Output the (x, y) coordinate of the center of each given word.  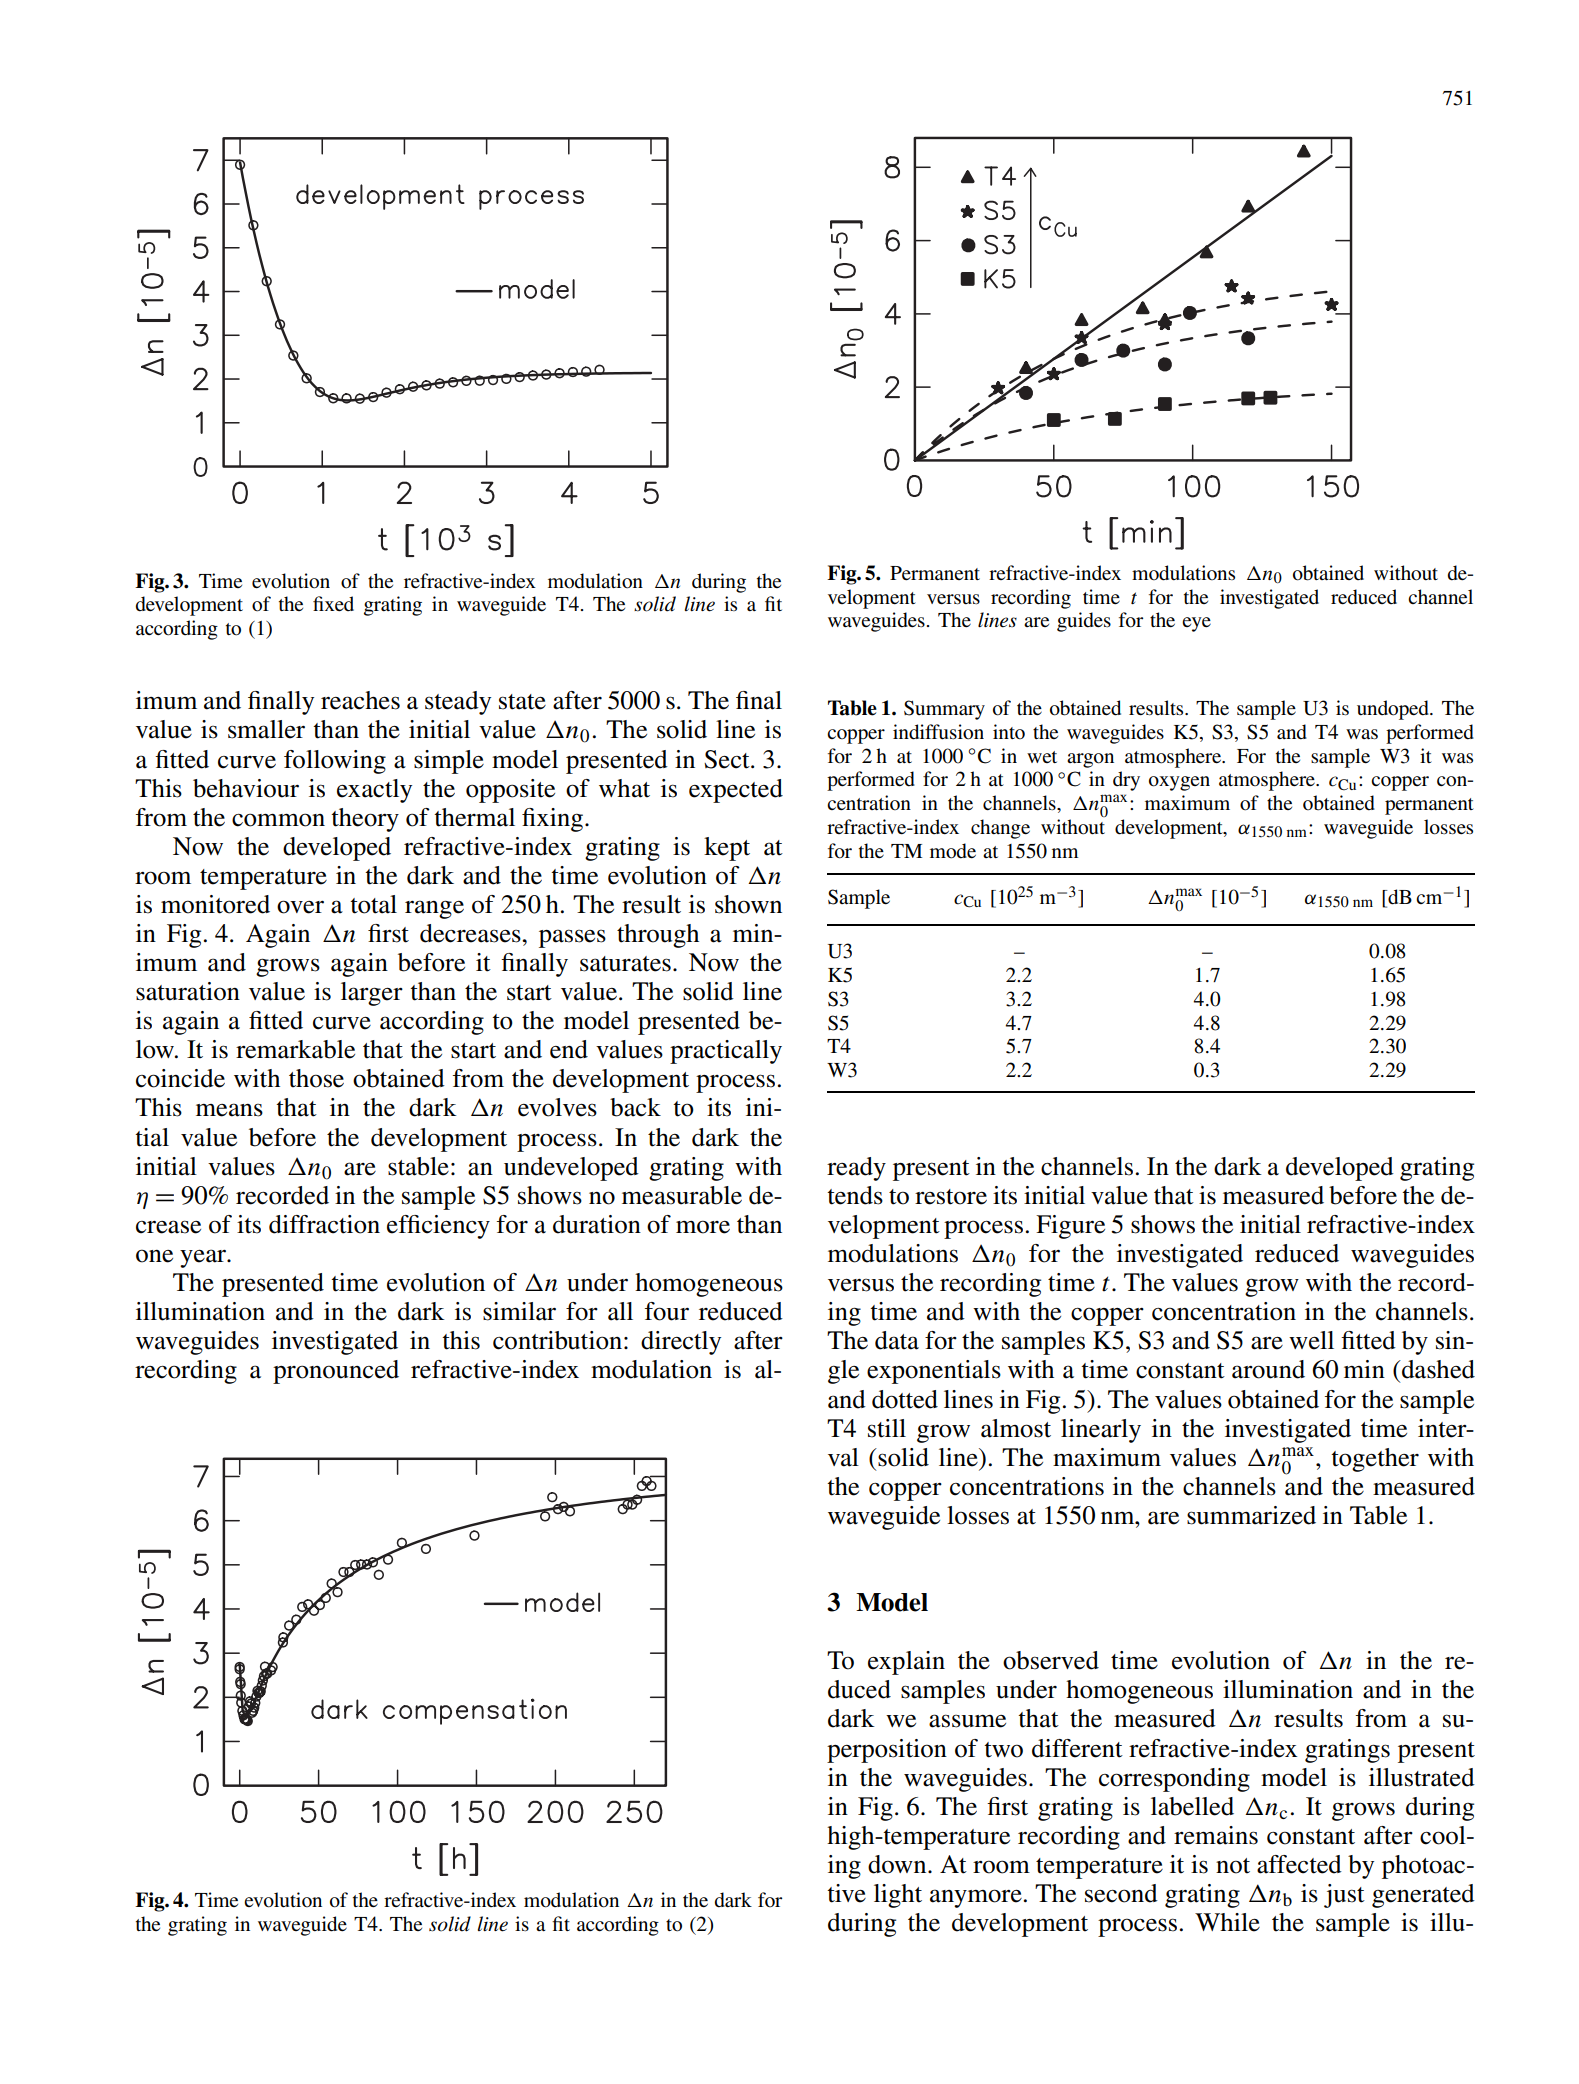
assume (967, 1721)
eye (1196, 624)
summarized (1251, 1515)
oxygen (1179, 783)
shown (748, 904)
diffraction (324, 1224)
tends (855, 1195)
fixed (333, 603)
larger (372, 994)
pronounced (336, 1372)
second (1121, 1893)
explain (906, 1663)
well (1311, 1340)
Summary (944, 710)
